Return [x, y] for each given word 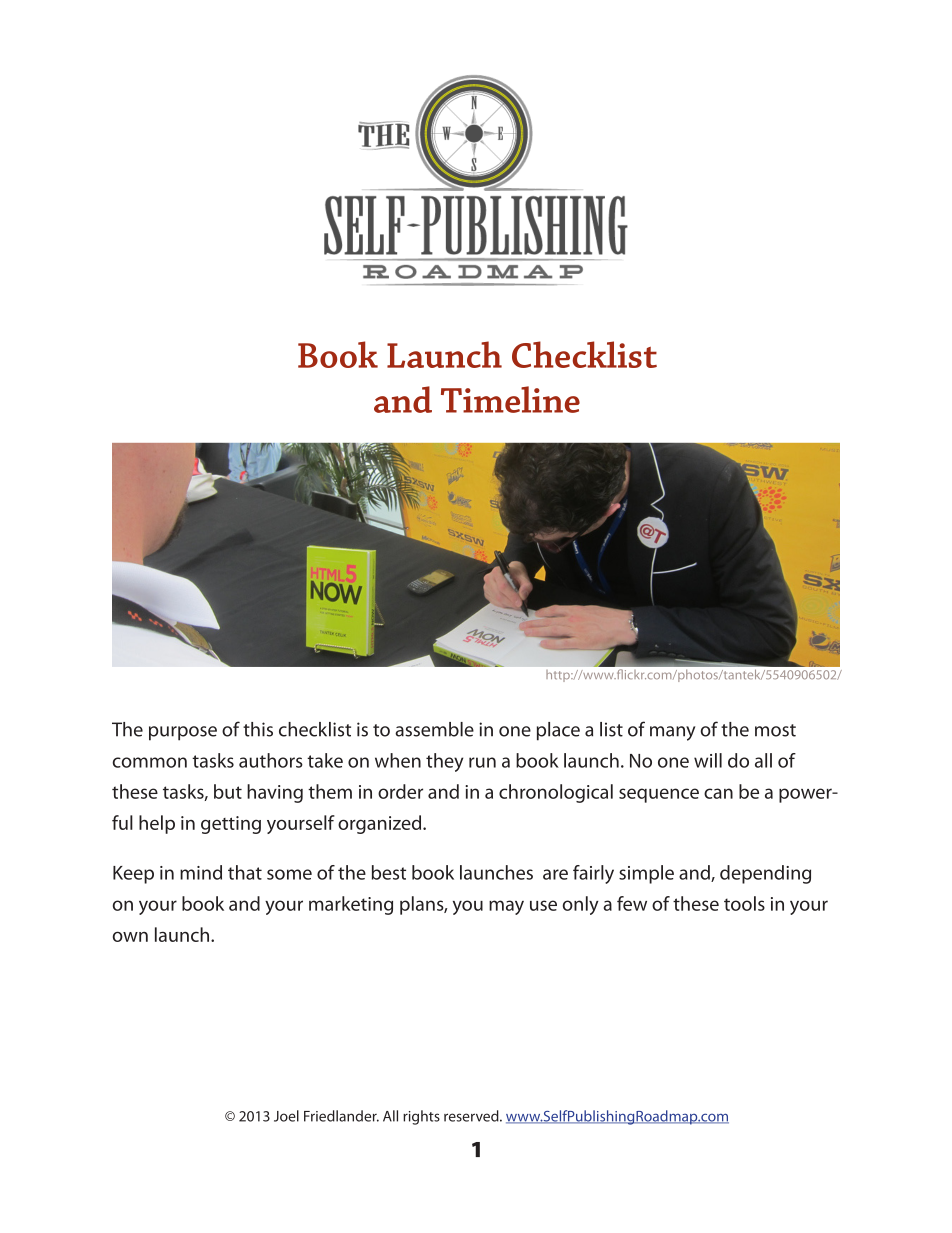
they [444, 762]
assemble [434, 729]
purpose [183, 733]
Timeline [510, 399]
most [775, 730]
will [708, 760]
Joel [286, 1116]
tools [744, 903]
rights [421, 1117]
